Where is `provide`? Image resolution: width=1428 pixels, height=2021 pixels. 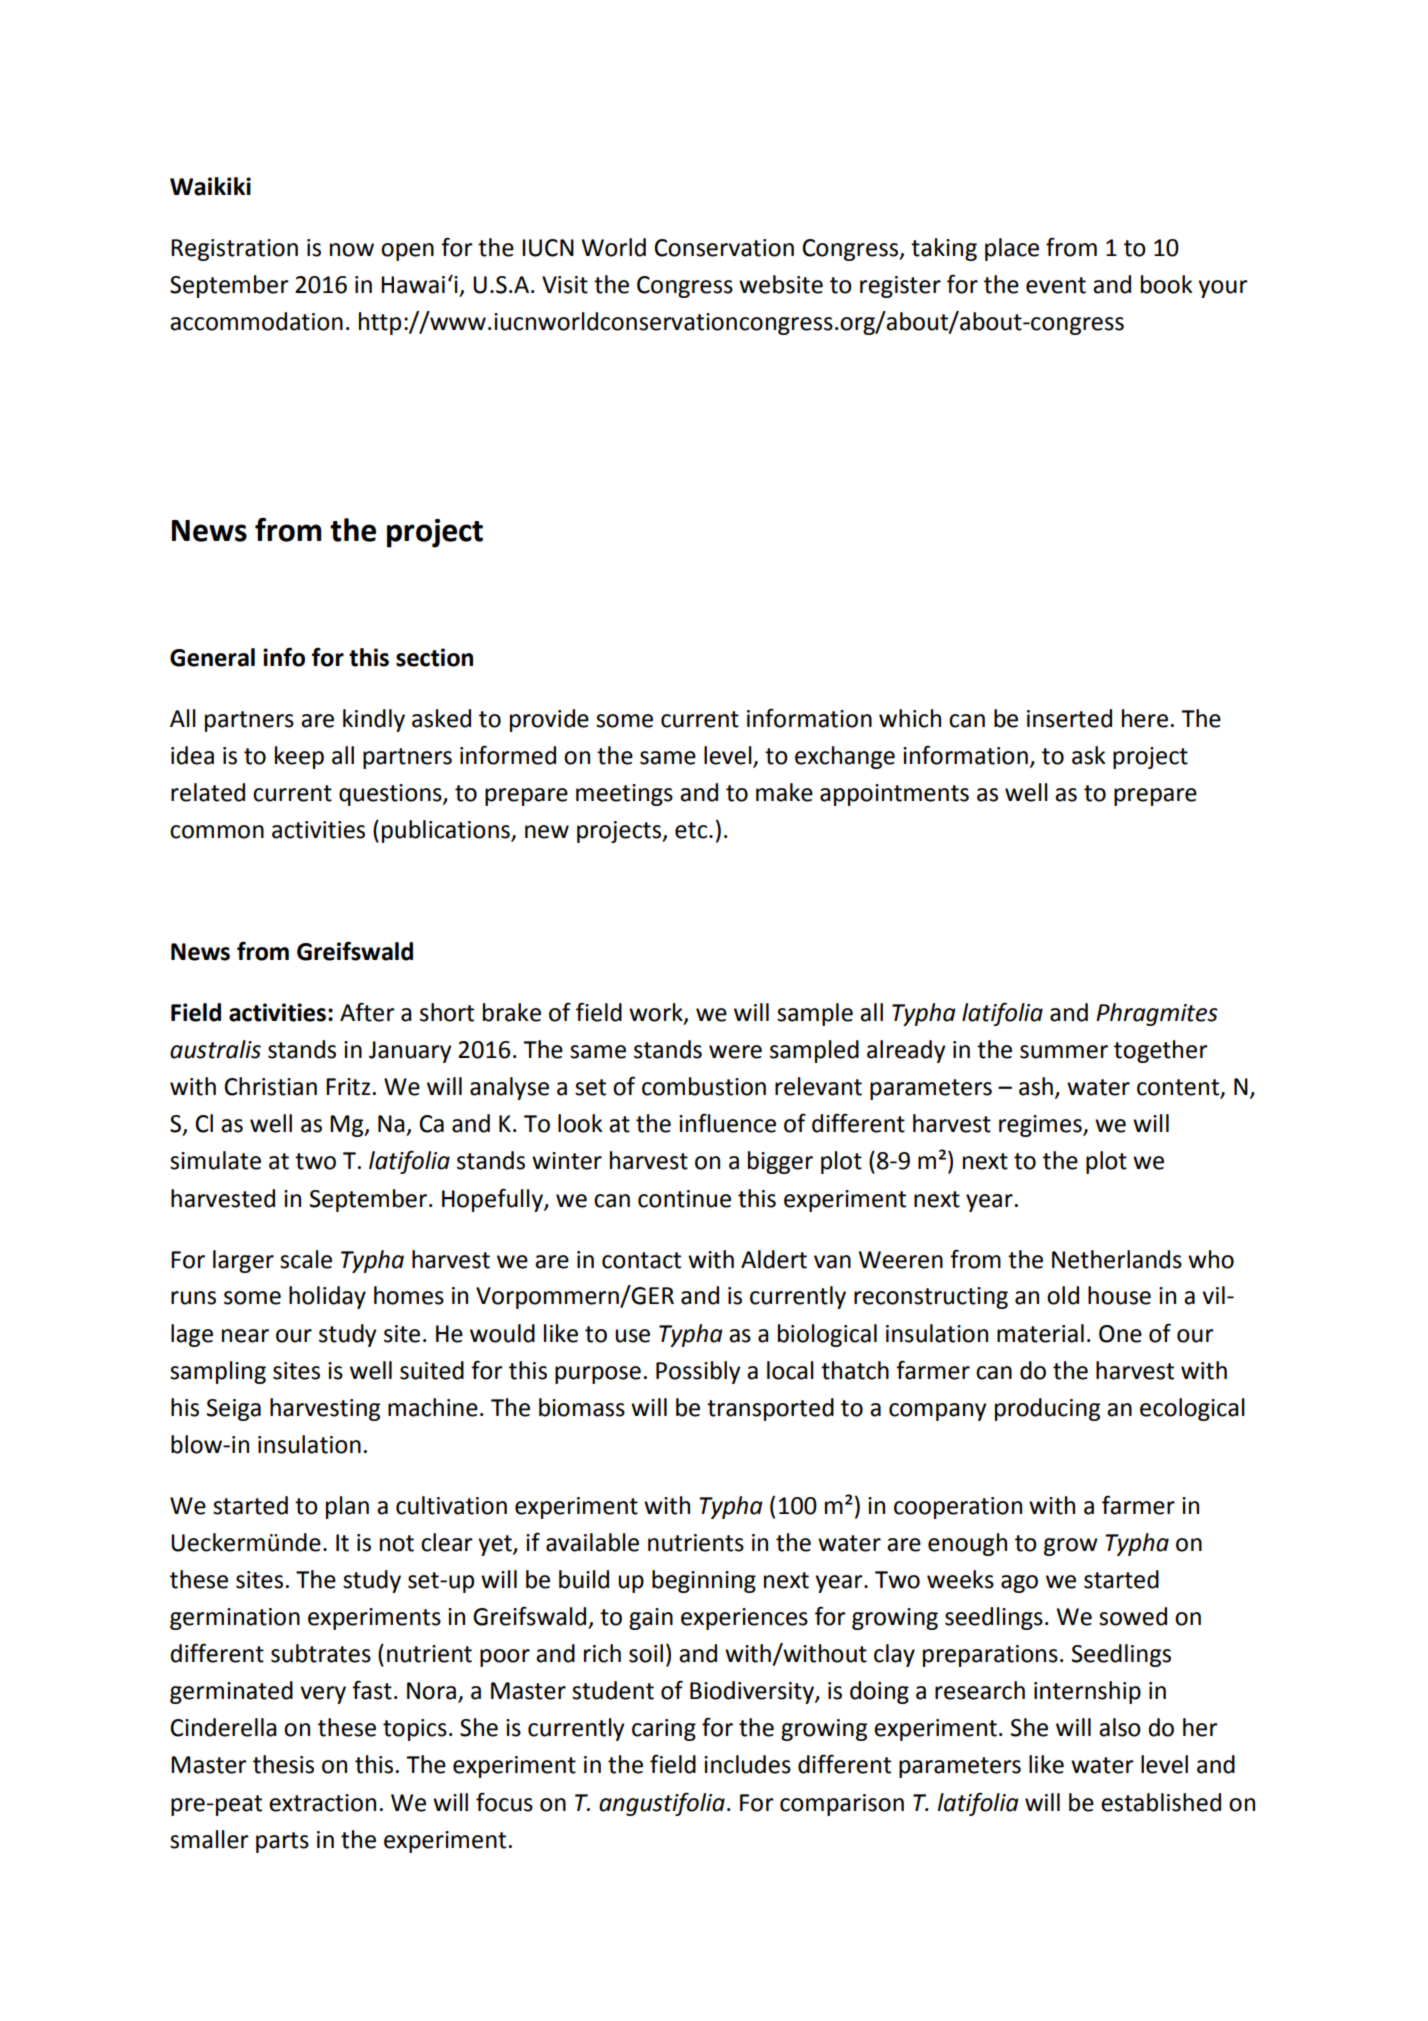 provide is located at coordinates (549, 720).
